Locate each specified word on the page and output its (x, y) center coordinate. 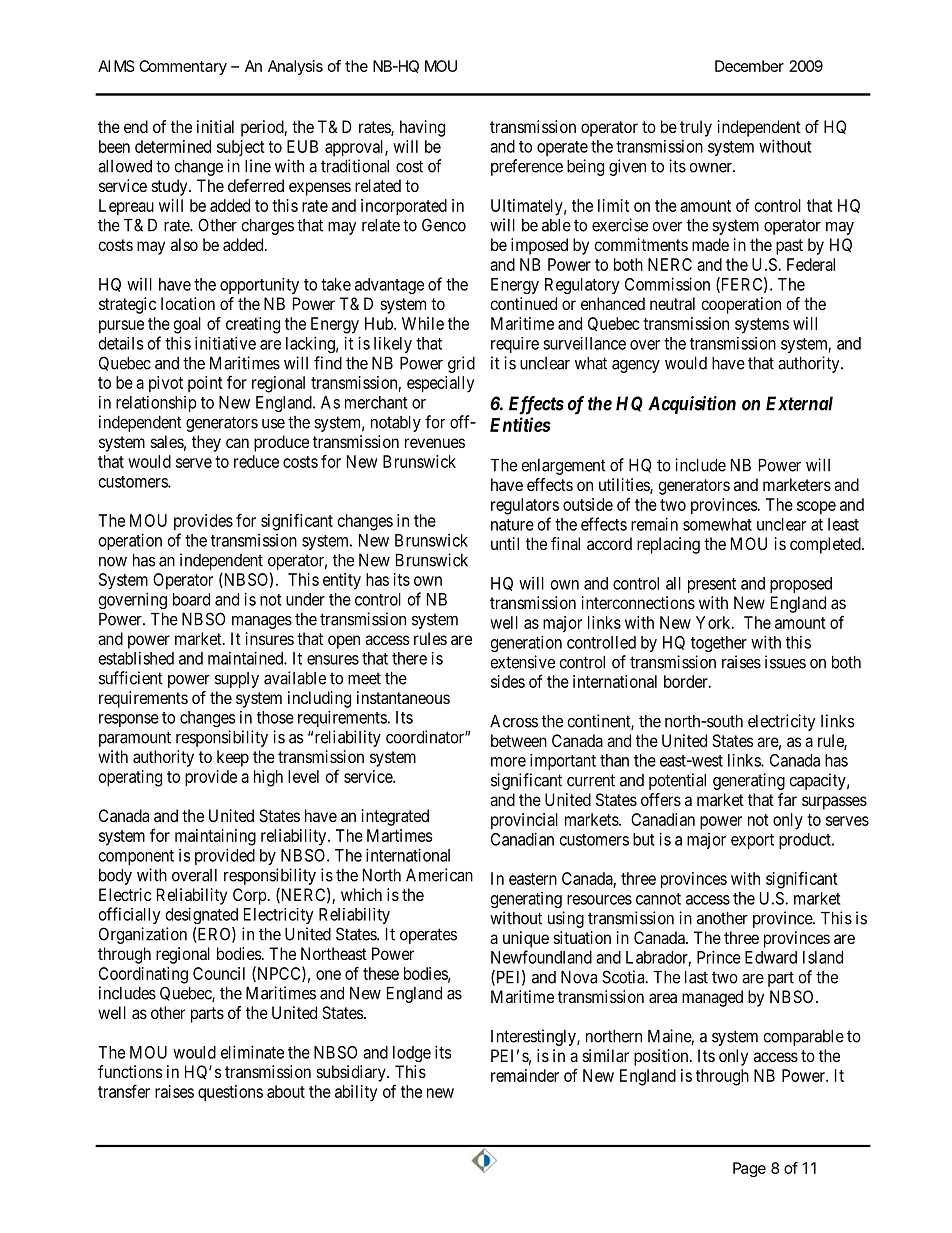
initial (215, 126)
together (719, 644)
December (749, 66)
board (191, 599)
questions (230, 1093)
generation (526, 643)
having (422, 128)
